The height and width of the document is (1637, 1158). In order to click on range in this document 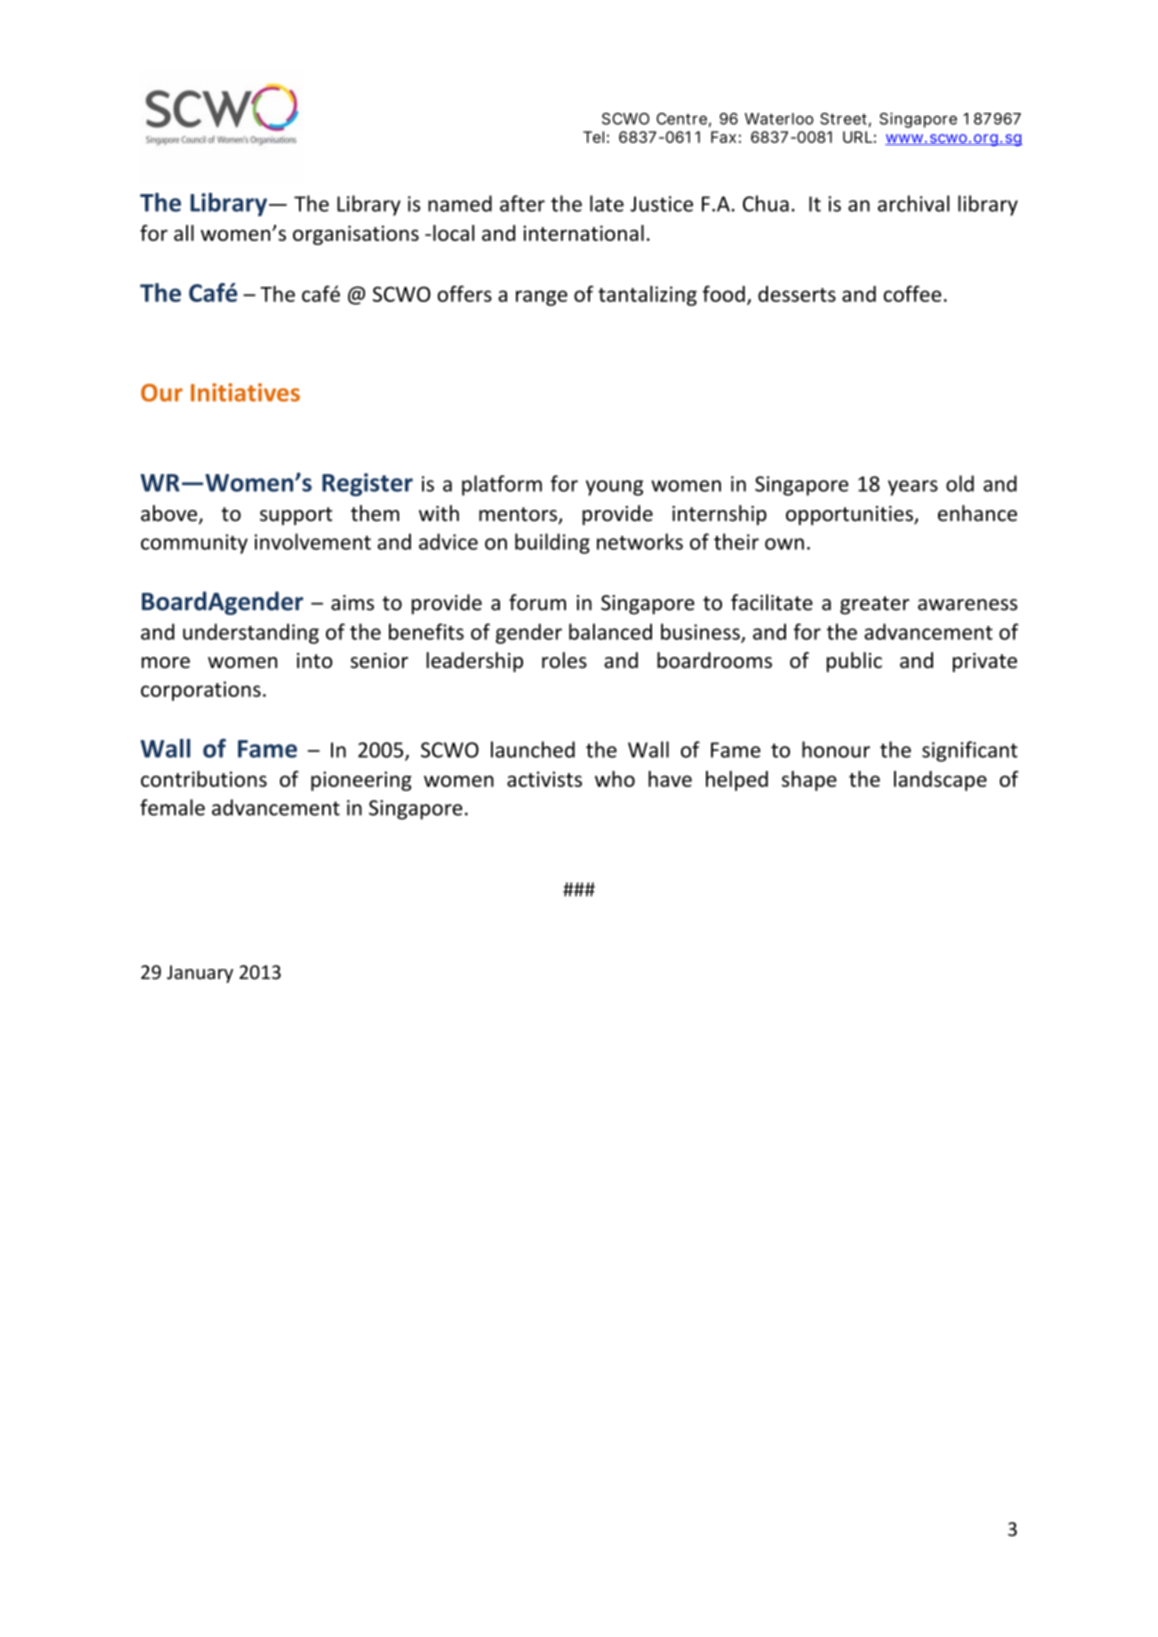, I will do `click(541, 298)`.
